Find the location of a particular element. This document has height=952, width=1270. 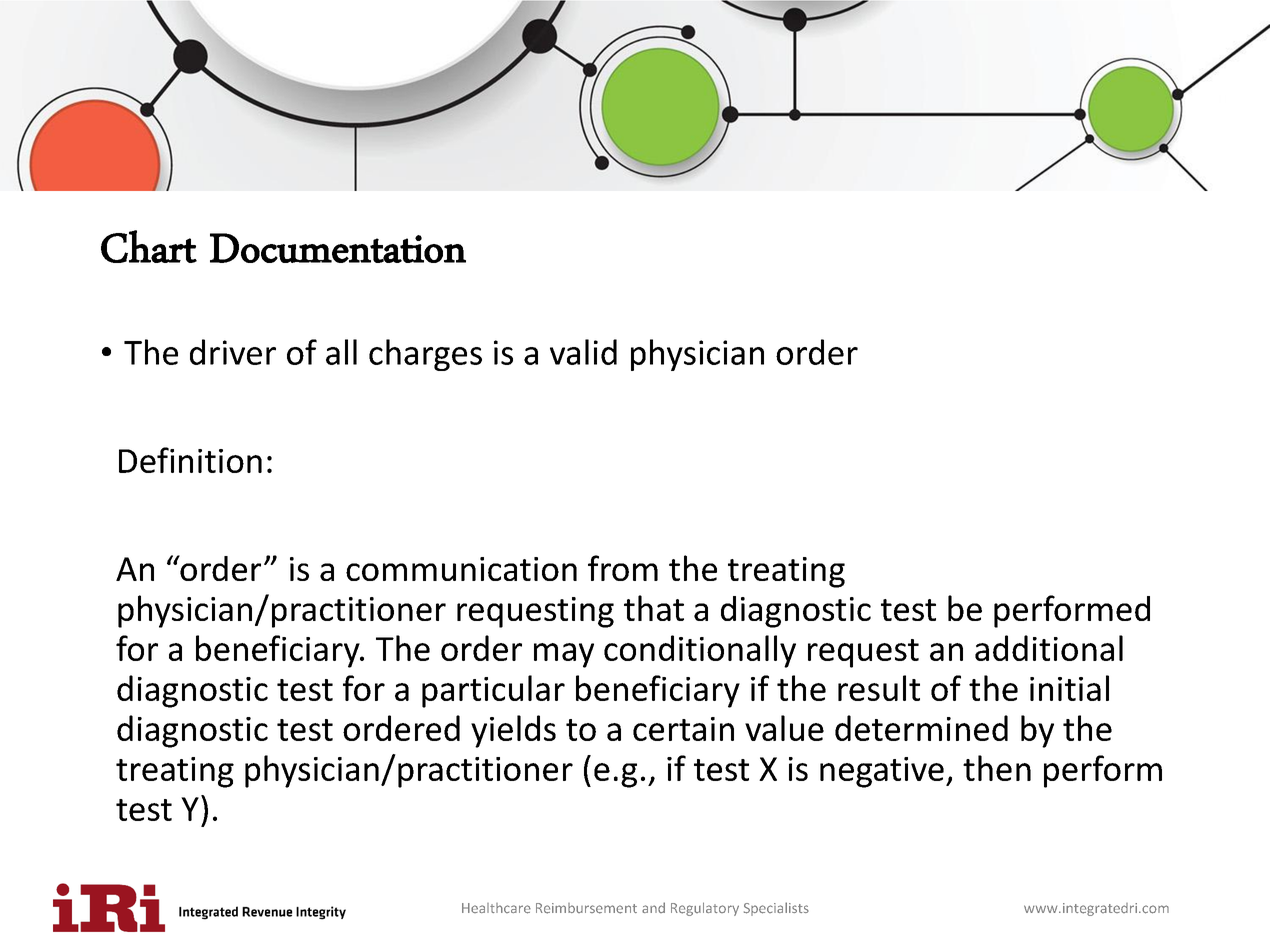

valid is located at coordinates (583, 352).
